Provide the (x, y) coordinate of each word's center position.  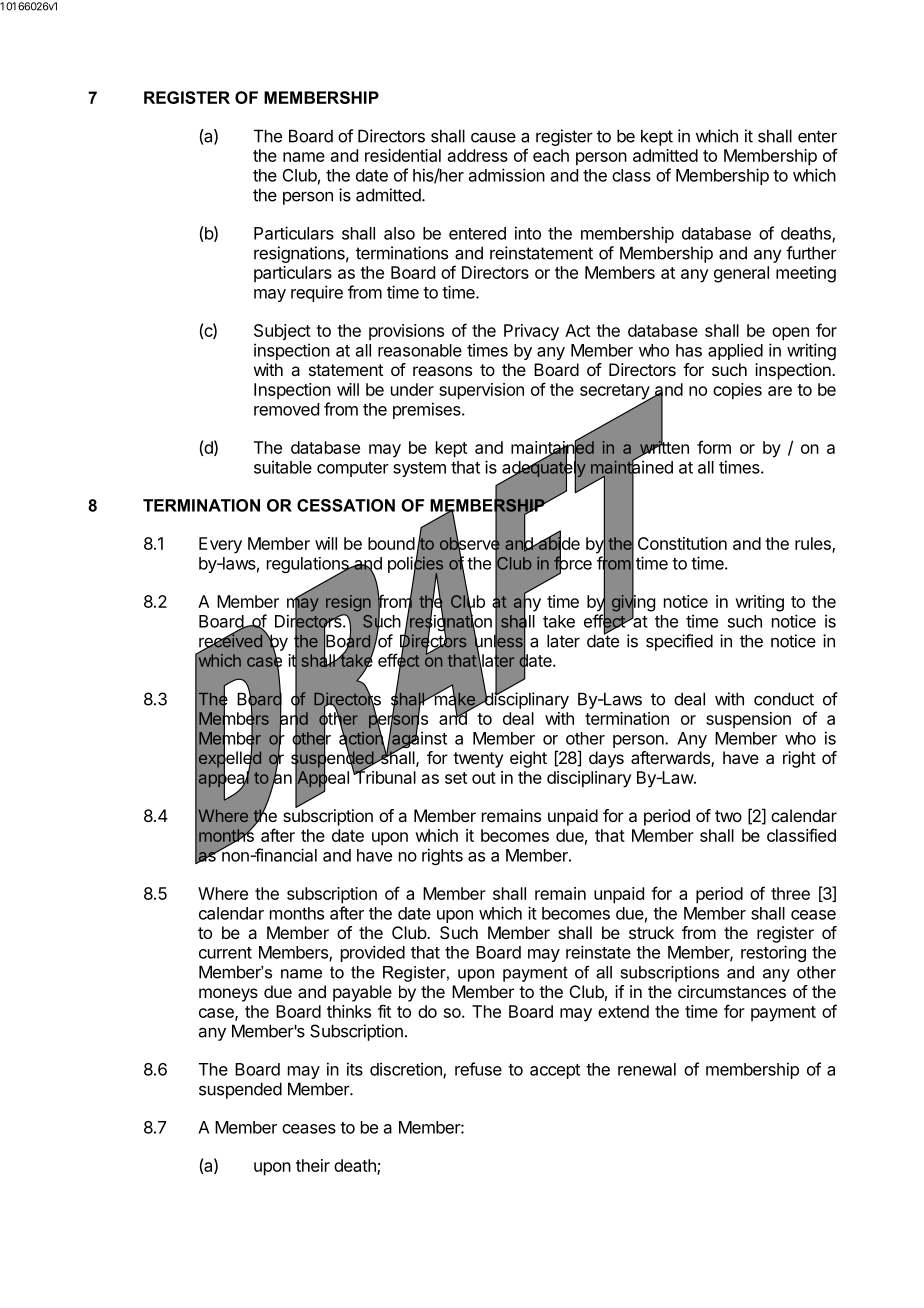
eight (528, 759)
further (811, 253)
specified (679, 642)
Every (220, 545)
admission (507, 175)
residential (403, 155)
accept (555, 1071)
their (313, 1165)
